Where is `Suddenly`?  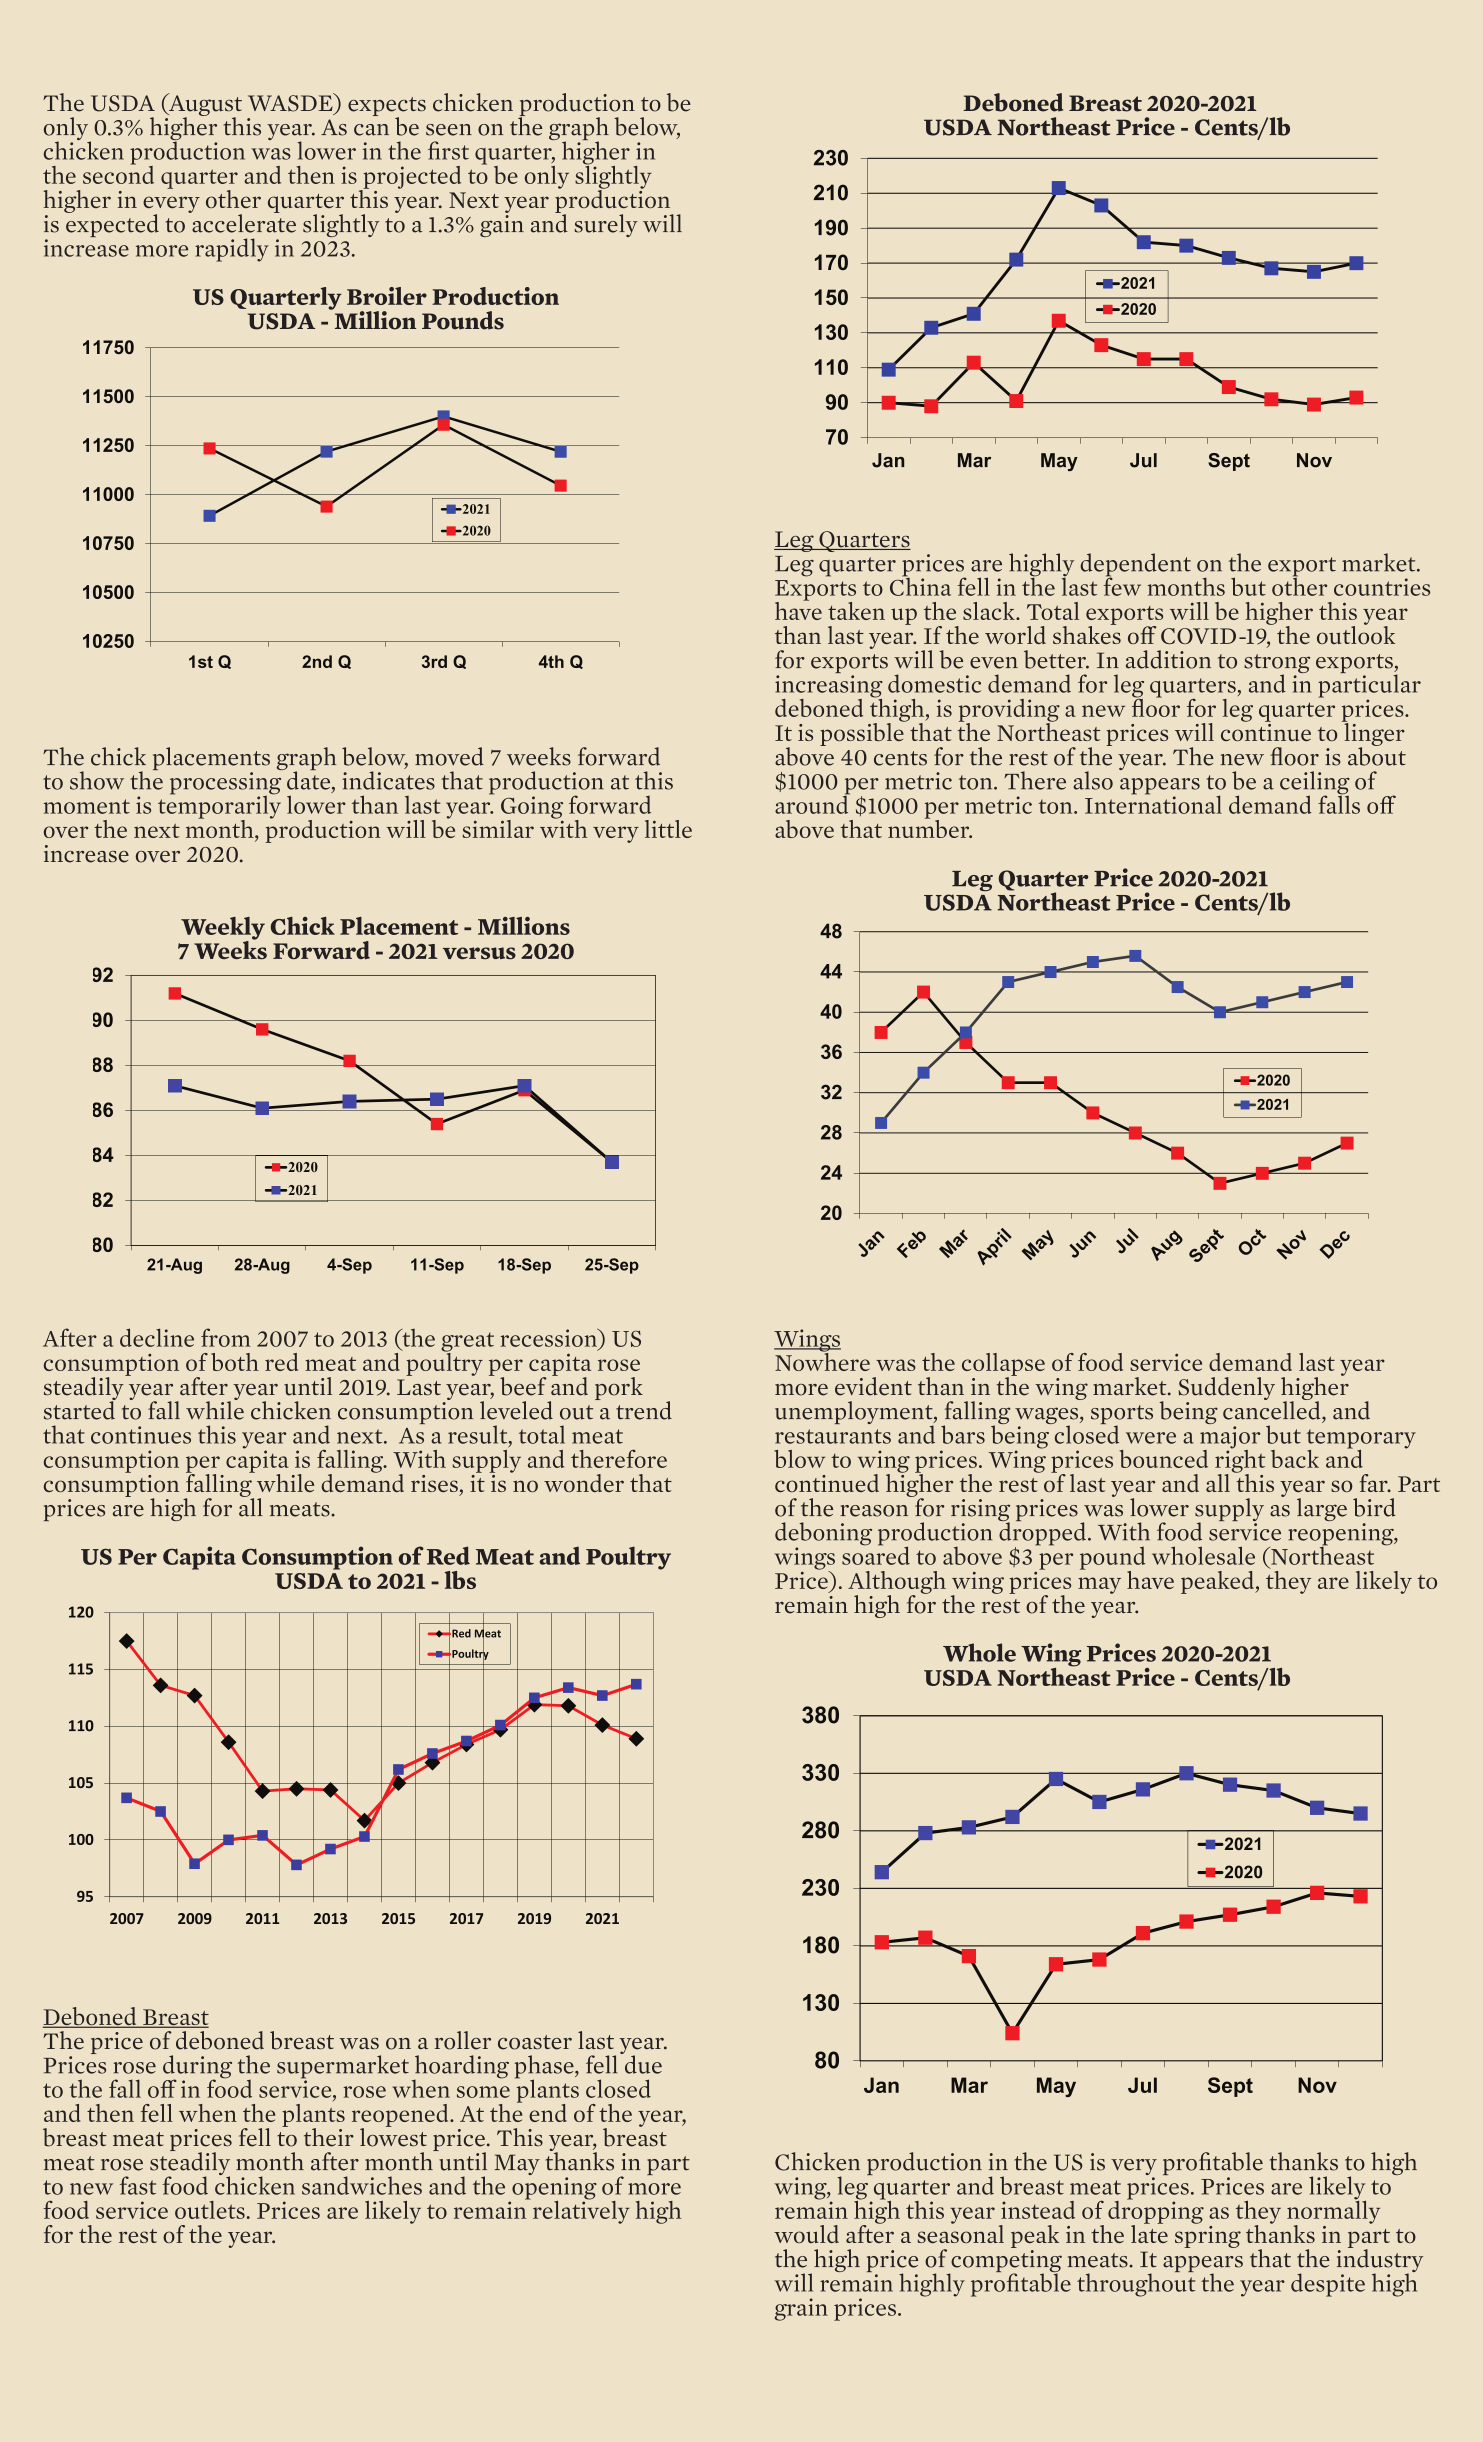
Suddenly is located at coordinates (1227, 1388).
